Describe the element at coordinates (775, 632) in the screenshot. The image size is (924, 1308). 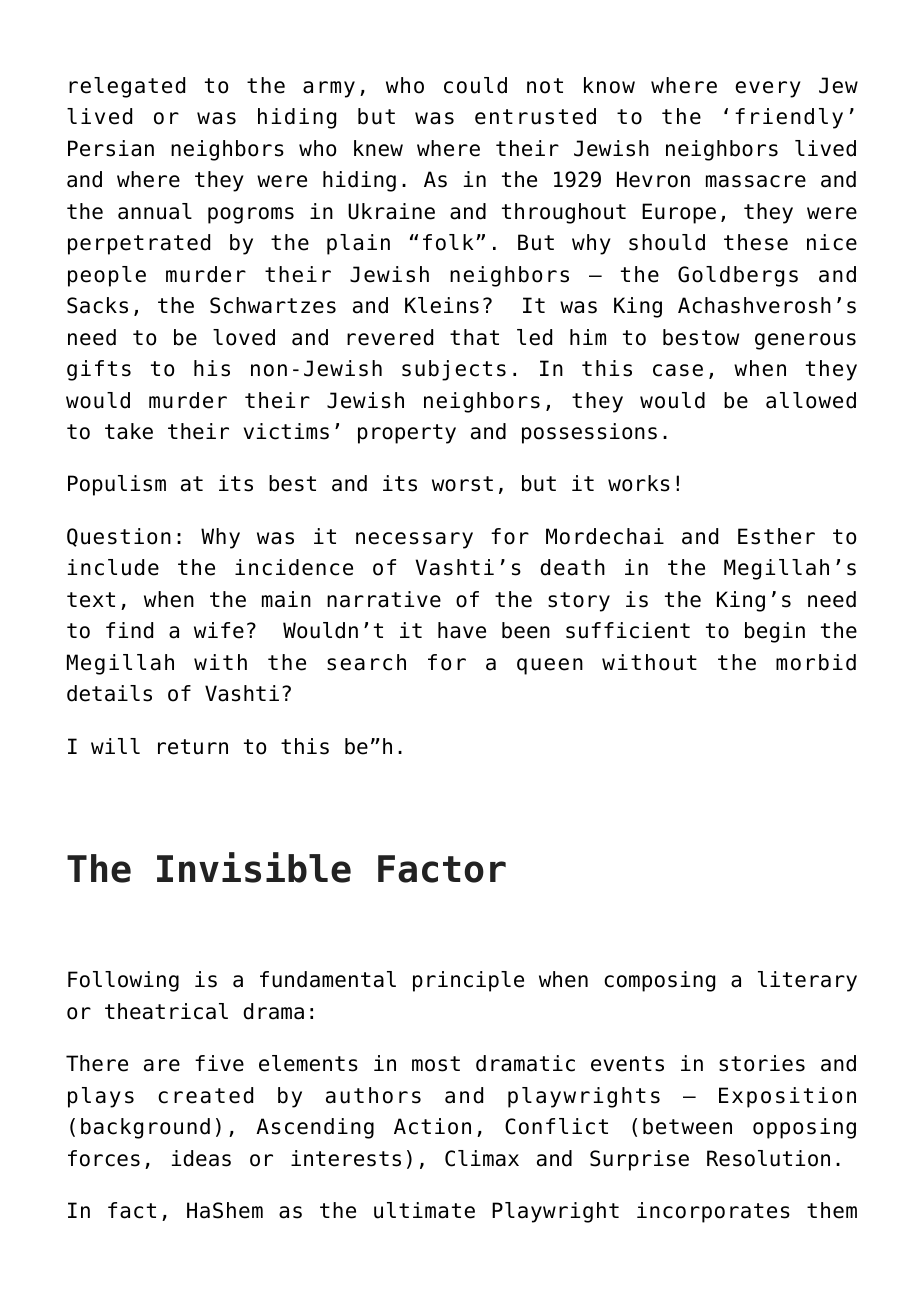
I see `begin` at that location.
